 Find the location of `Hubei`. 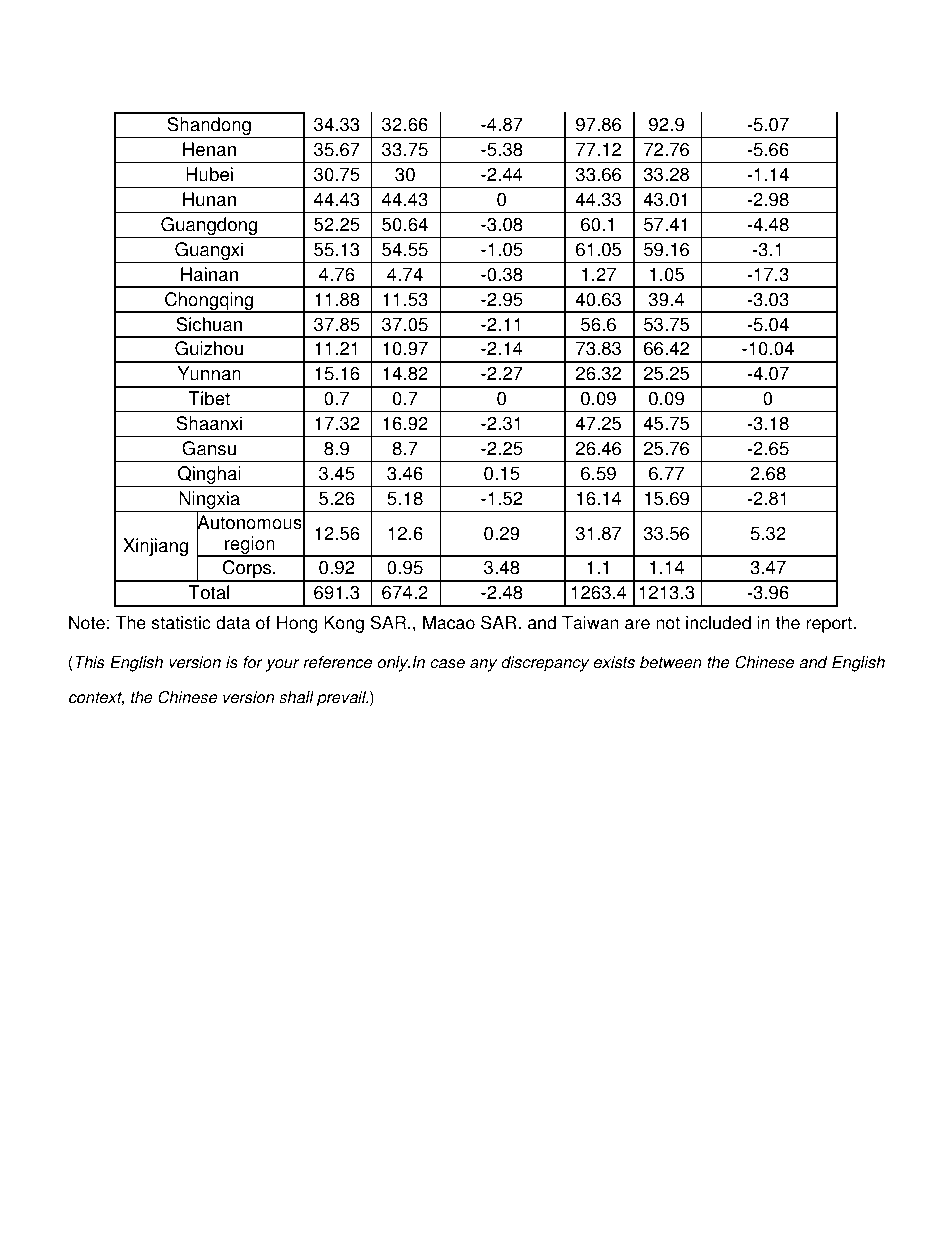

Hubei is located at coordinates (209, 174).
